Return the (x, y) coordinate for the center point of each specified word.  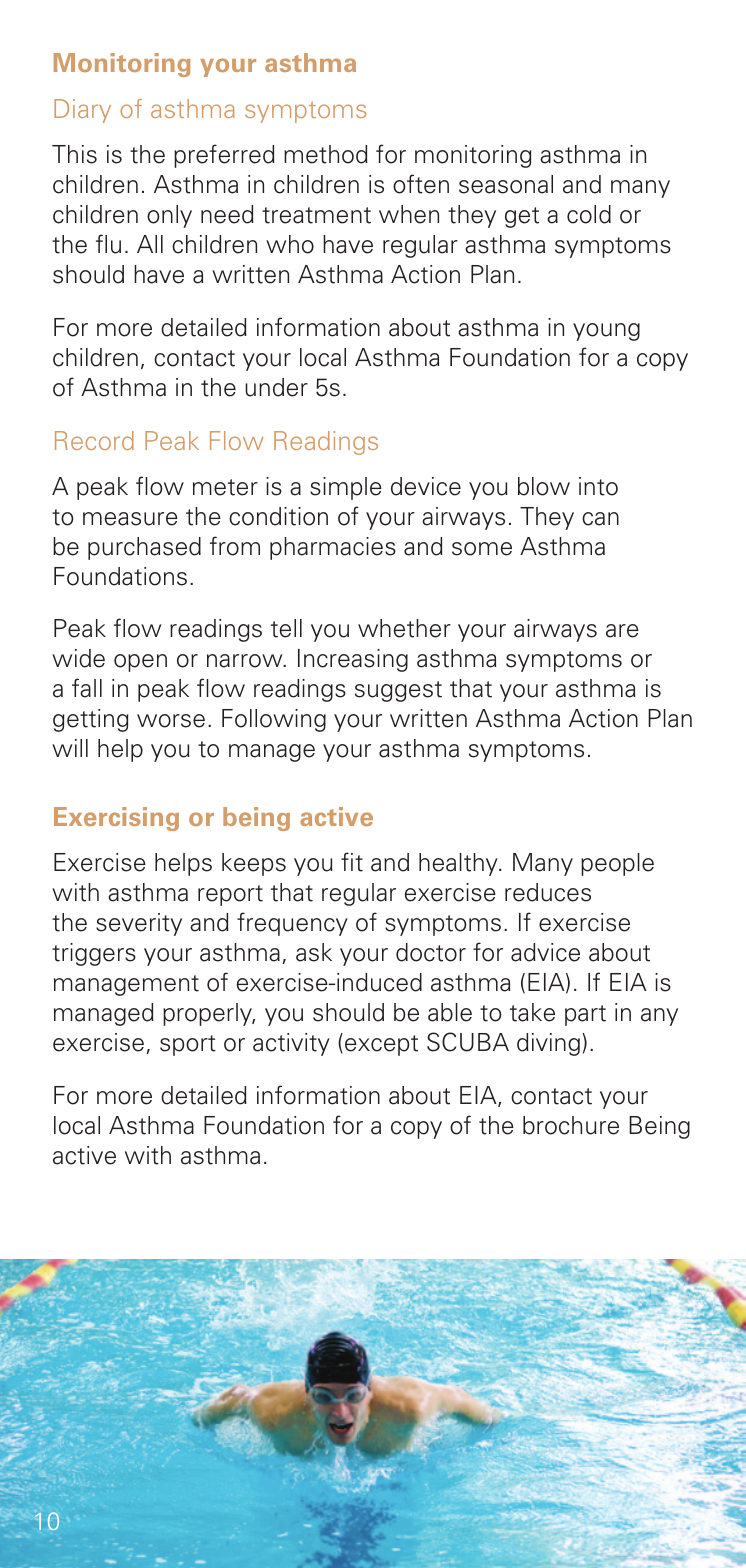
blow (544, 486)
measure (130, 519)
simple (346, 488)
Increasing (353, 660)
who (290, 244)
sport (188, 1045)
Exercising (116, 819)
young (606, 332)
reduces (548, 892)
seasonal (506, 184)
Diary (82, 111)
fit (352, 862)
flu (108, 244)
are (622, 631)
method (326, 154)
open (140, 663)
